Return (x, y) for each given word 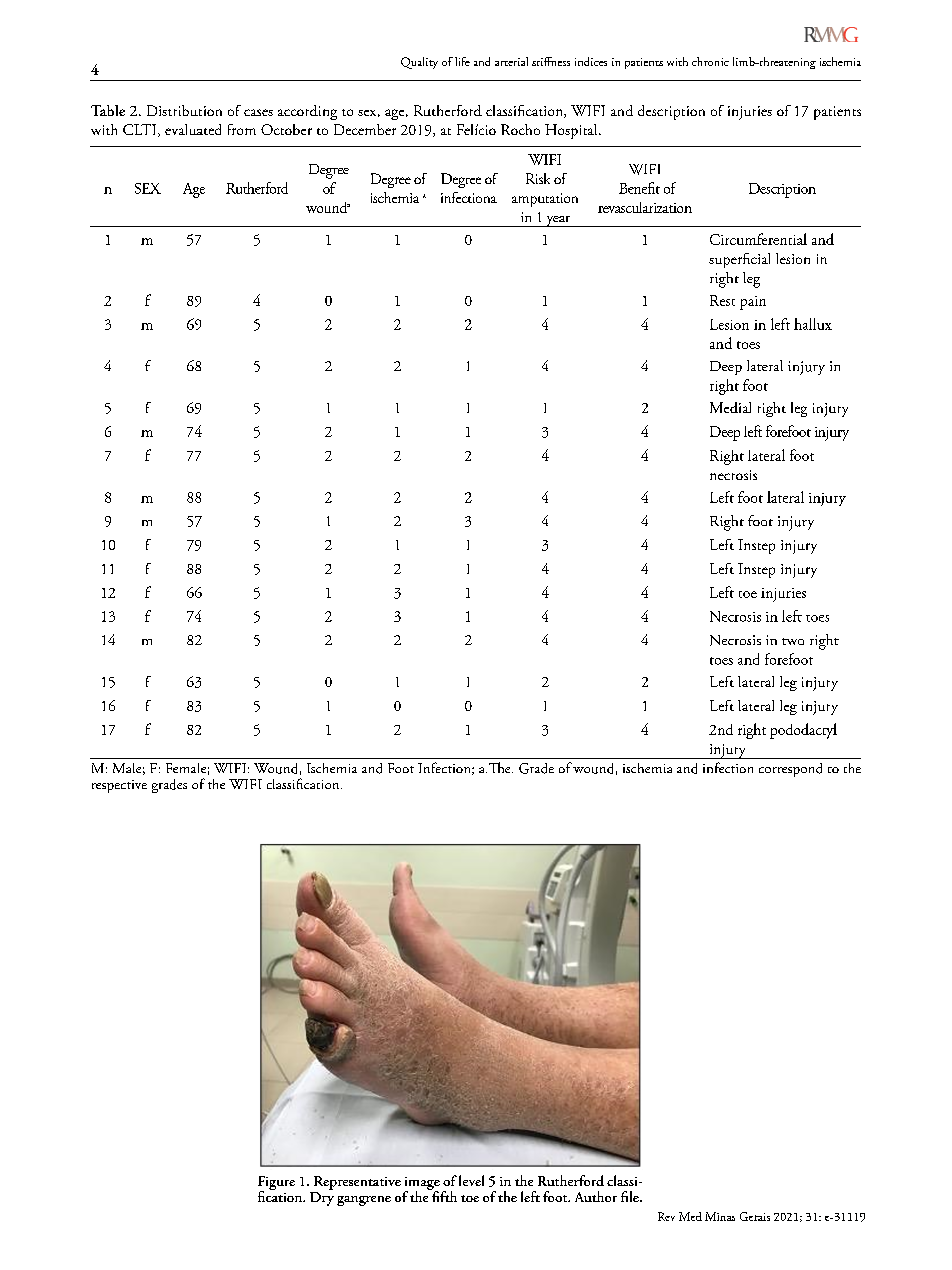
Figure (276, 1184)
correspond (790, 770)
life (462, 61)
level (471, 1180)
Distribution (184, 110)
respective (119, 786)
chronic (710, 61)
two (793, 641)
